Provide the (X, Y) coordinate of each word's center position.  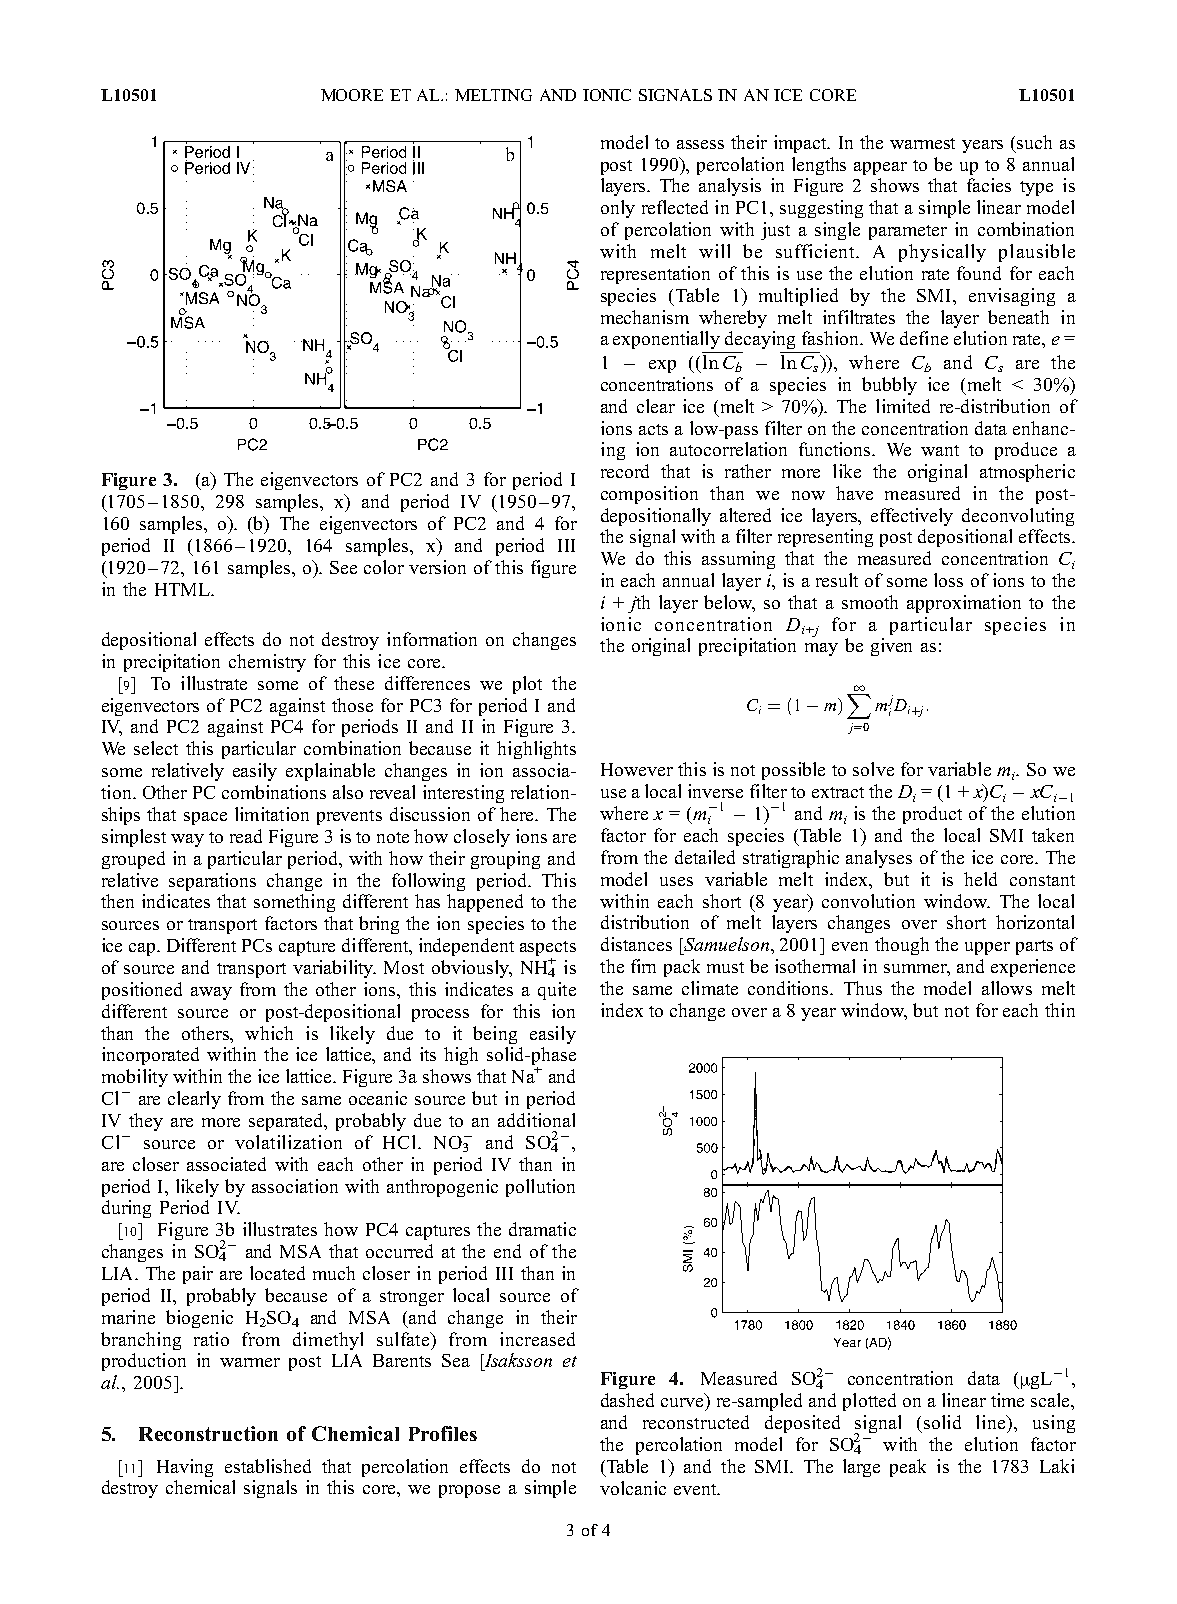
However (637, 769)
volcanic (633, 1488)
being (495, 1035)
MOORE (352, 95)
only (618, 209)
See (343, 567)
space (205, 818)
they (146, 1122)
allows (1007, 988)
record (625, 471)
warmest (922, 143)
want (940, 450)
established (268, 1466)
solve (873, 769)
